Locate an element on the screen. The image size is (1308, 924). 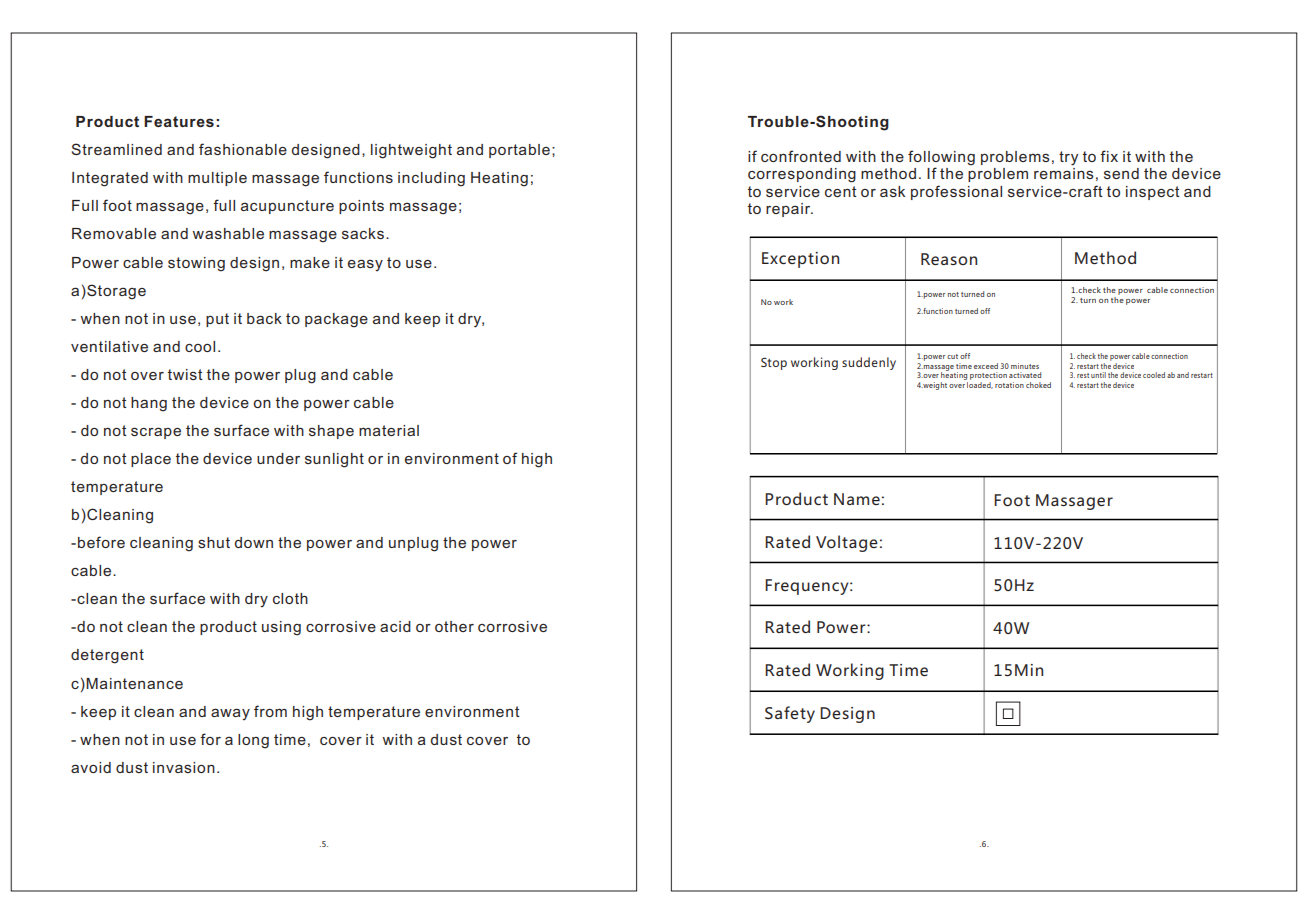
portable is located at coordinates (519, 151).
